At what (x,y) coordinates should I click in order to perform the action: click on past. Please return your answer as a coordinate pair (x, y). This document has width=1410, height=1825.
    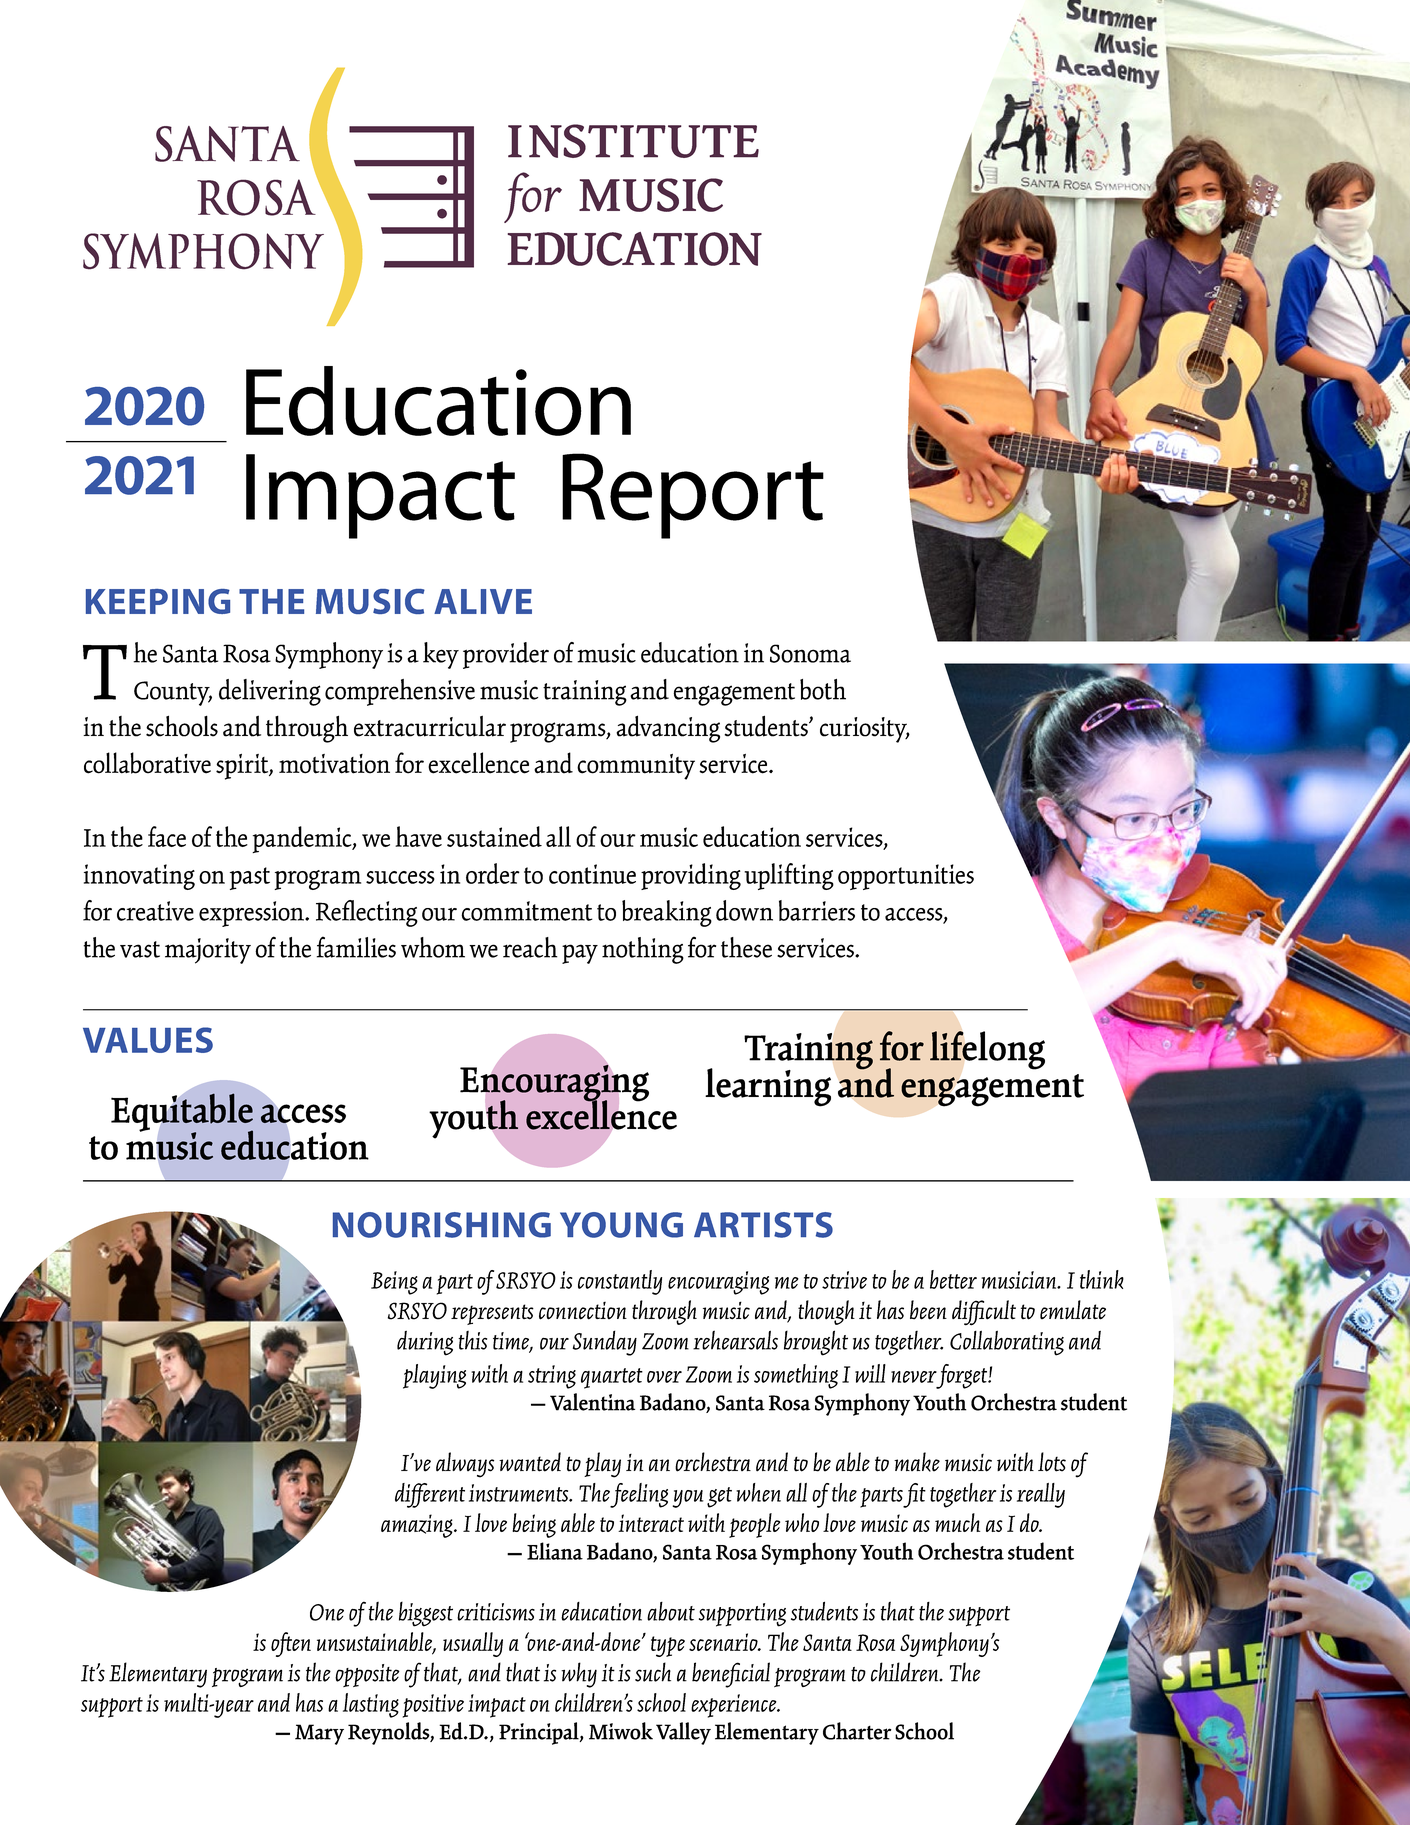
    Looking at the image, I should click on (250, 878).
